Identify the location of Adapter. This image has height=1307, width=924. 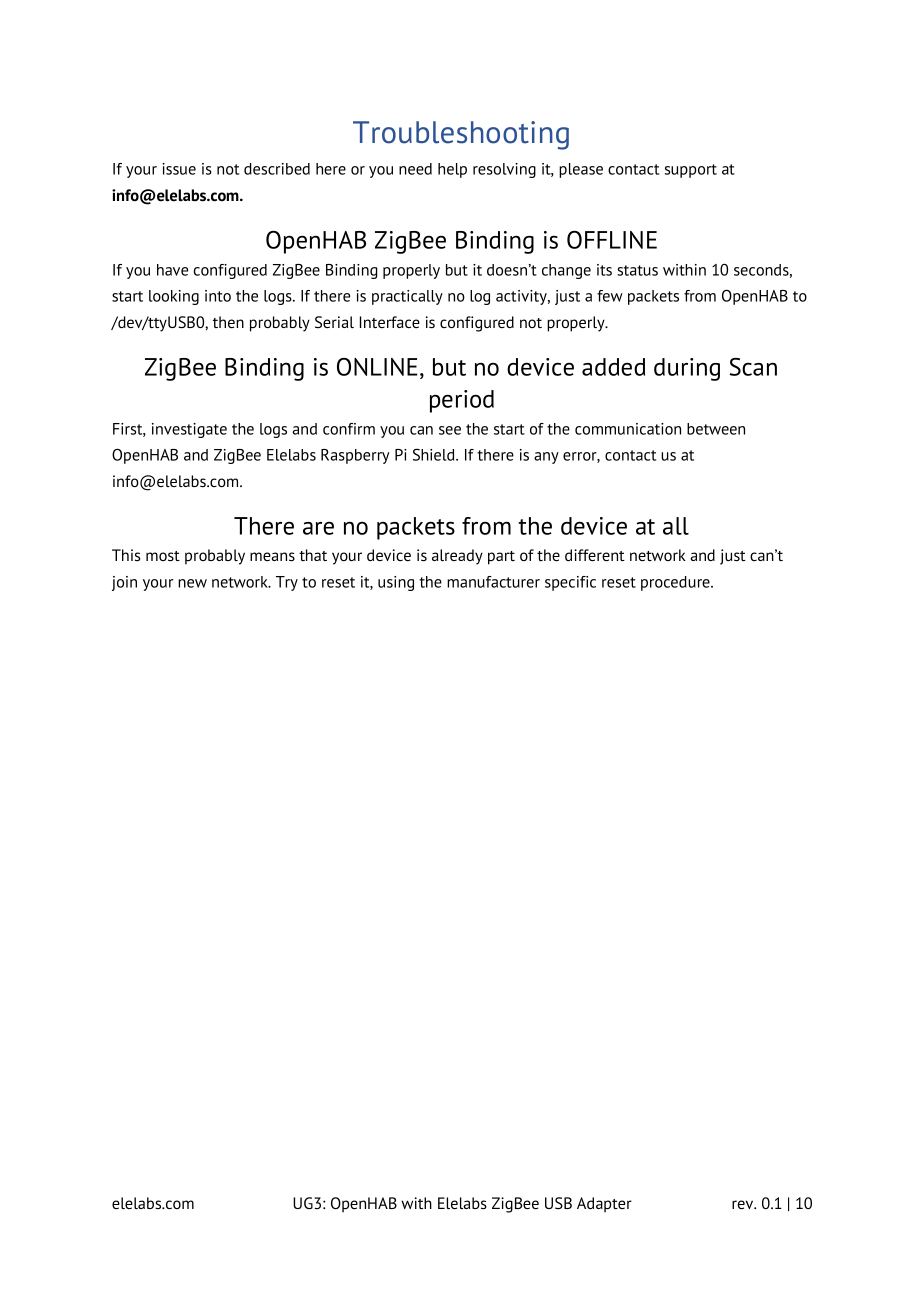
(604, 1205).
